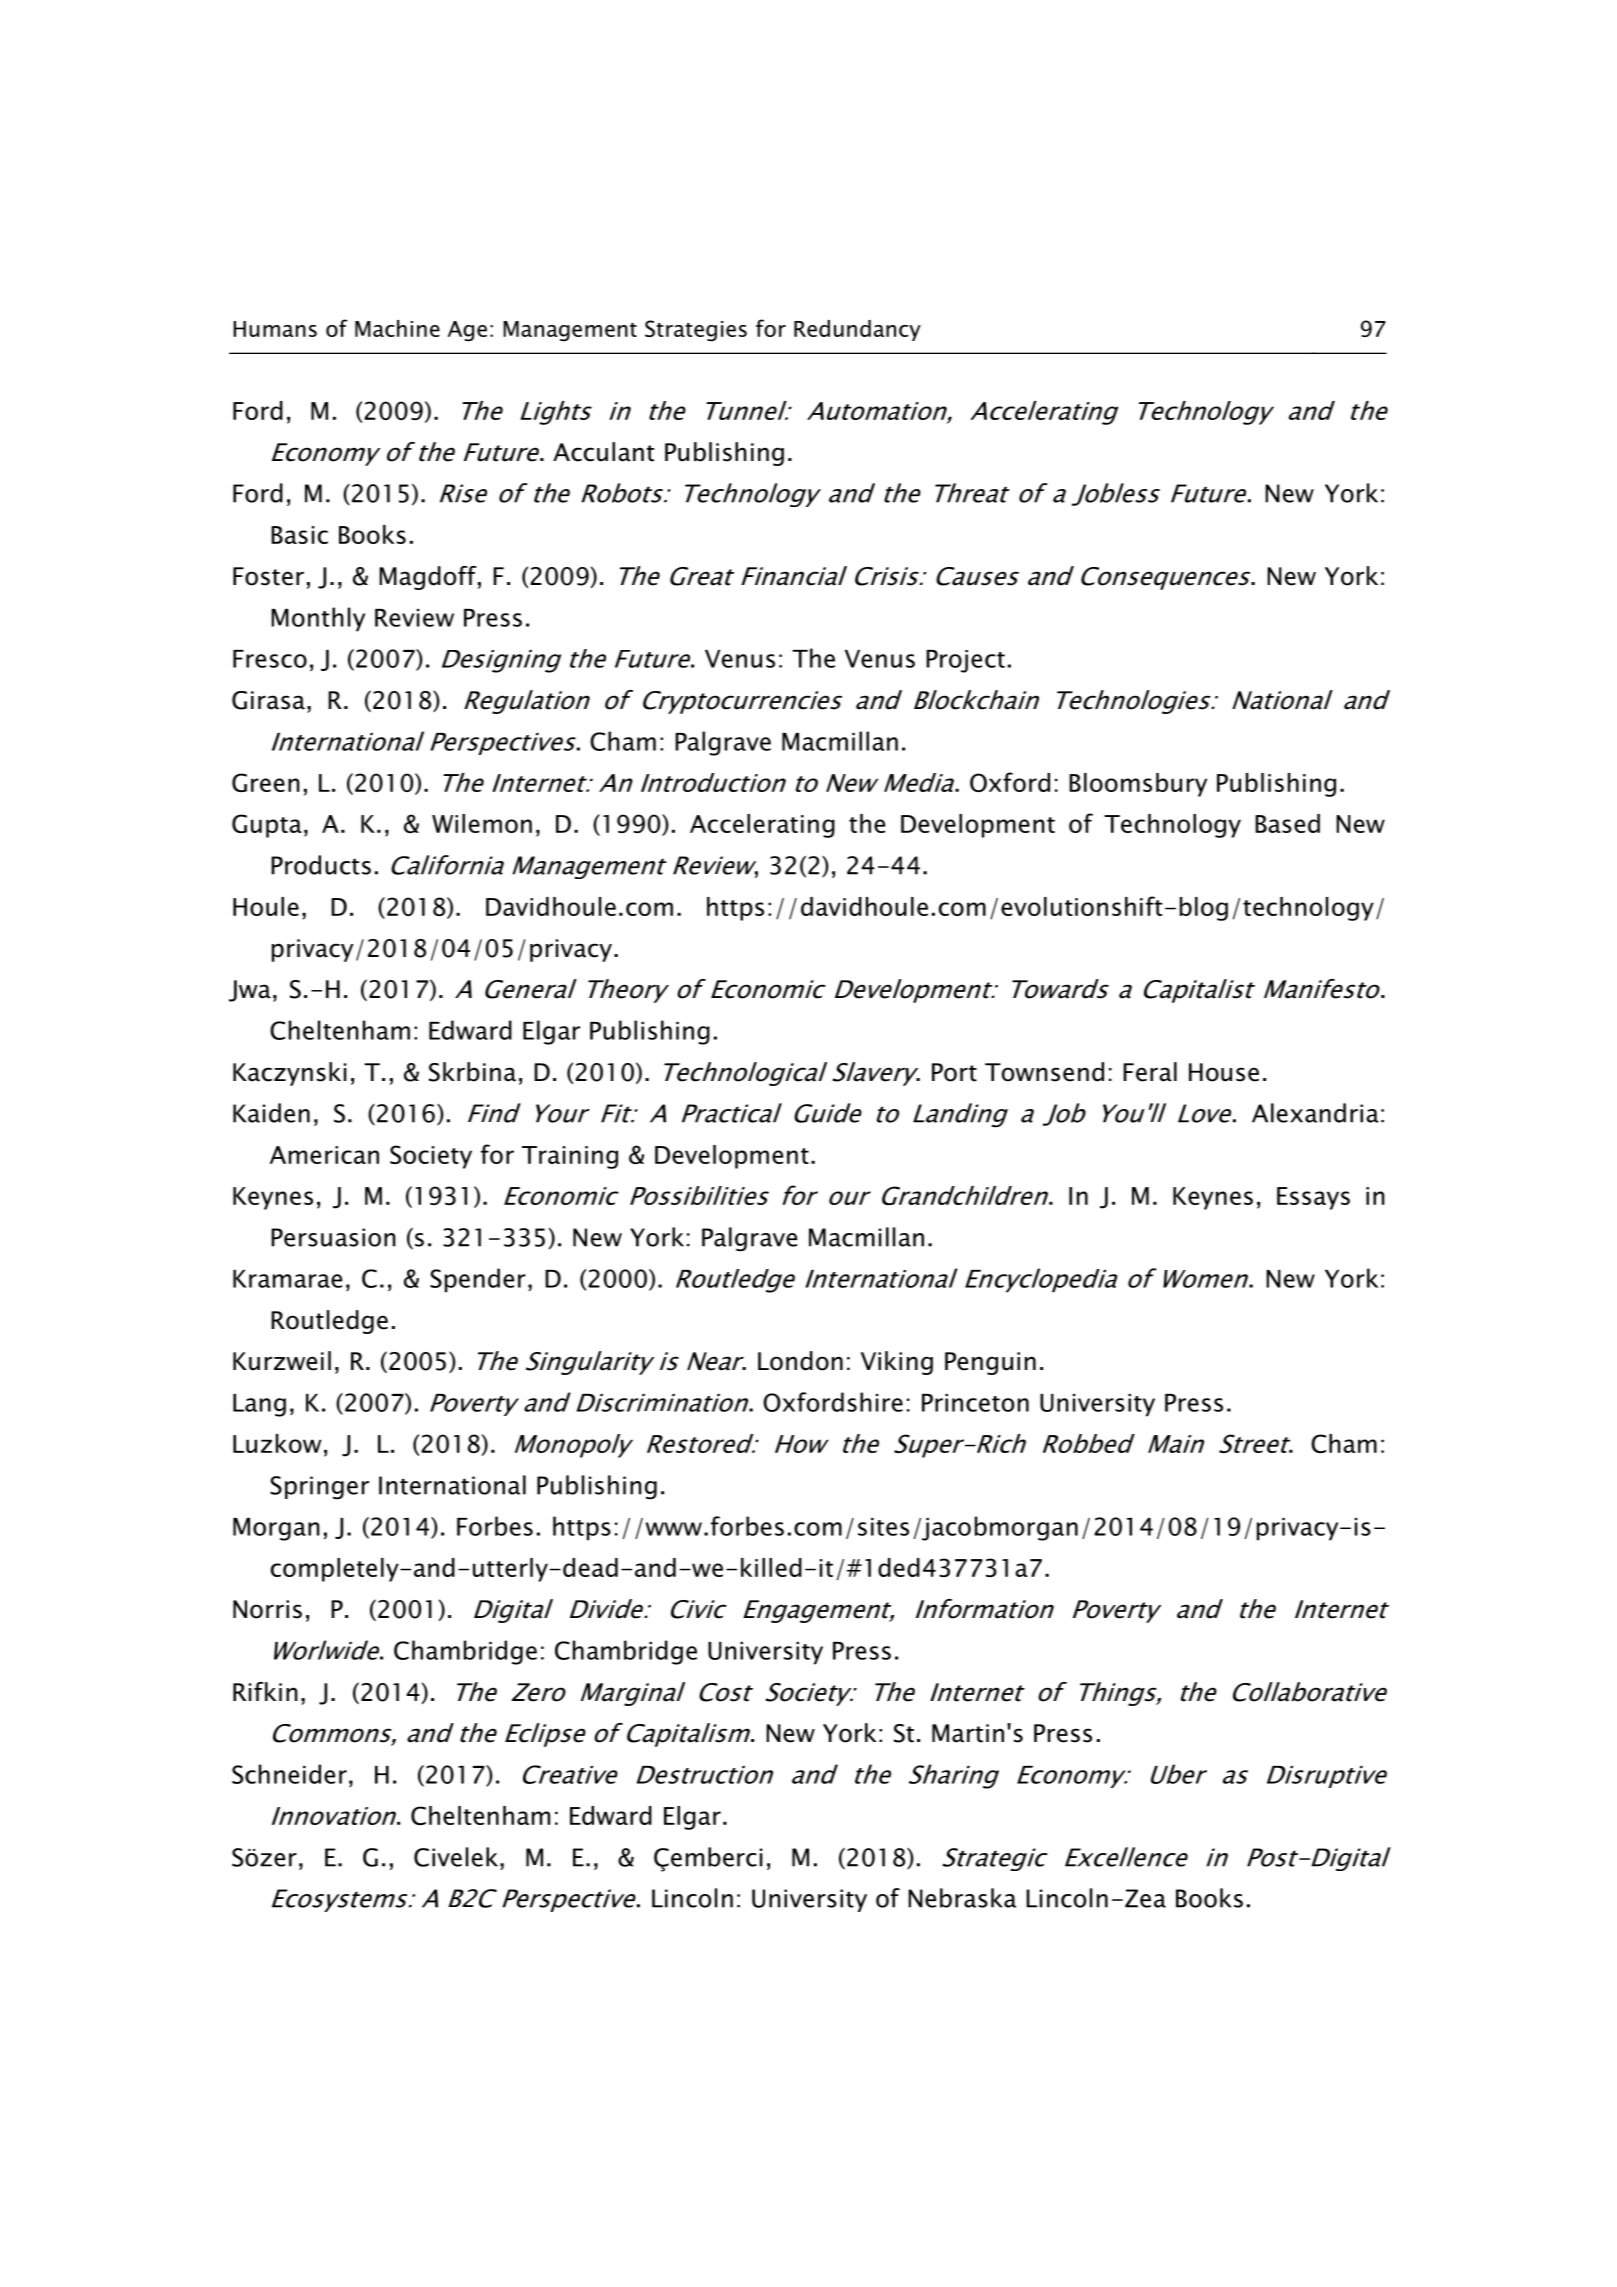 Image resolution: width=1617 pixels, height=2287 pixels. What do you see at coordinates (897, 1363) in the document?
I see `Viking` at bounding box center [897, 1363].
